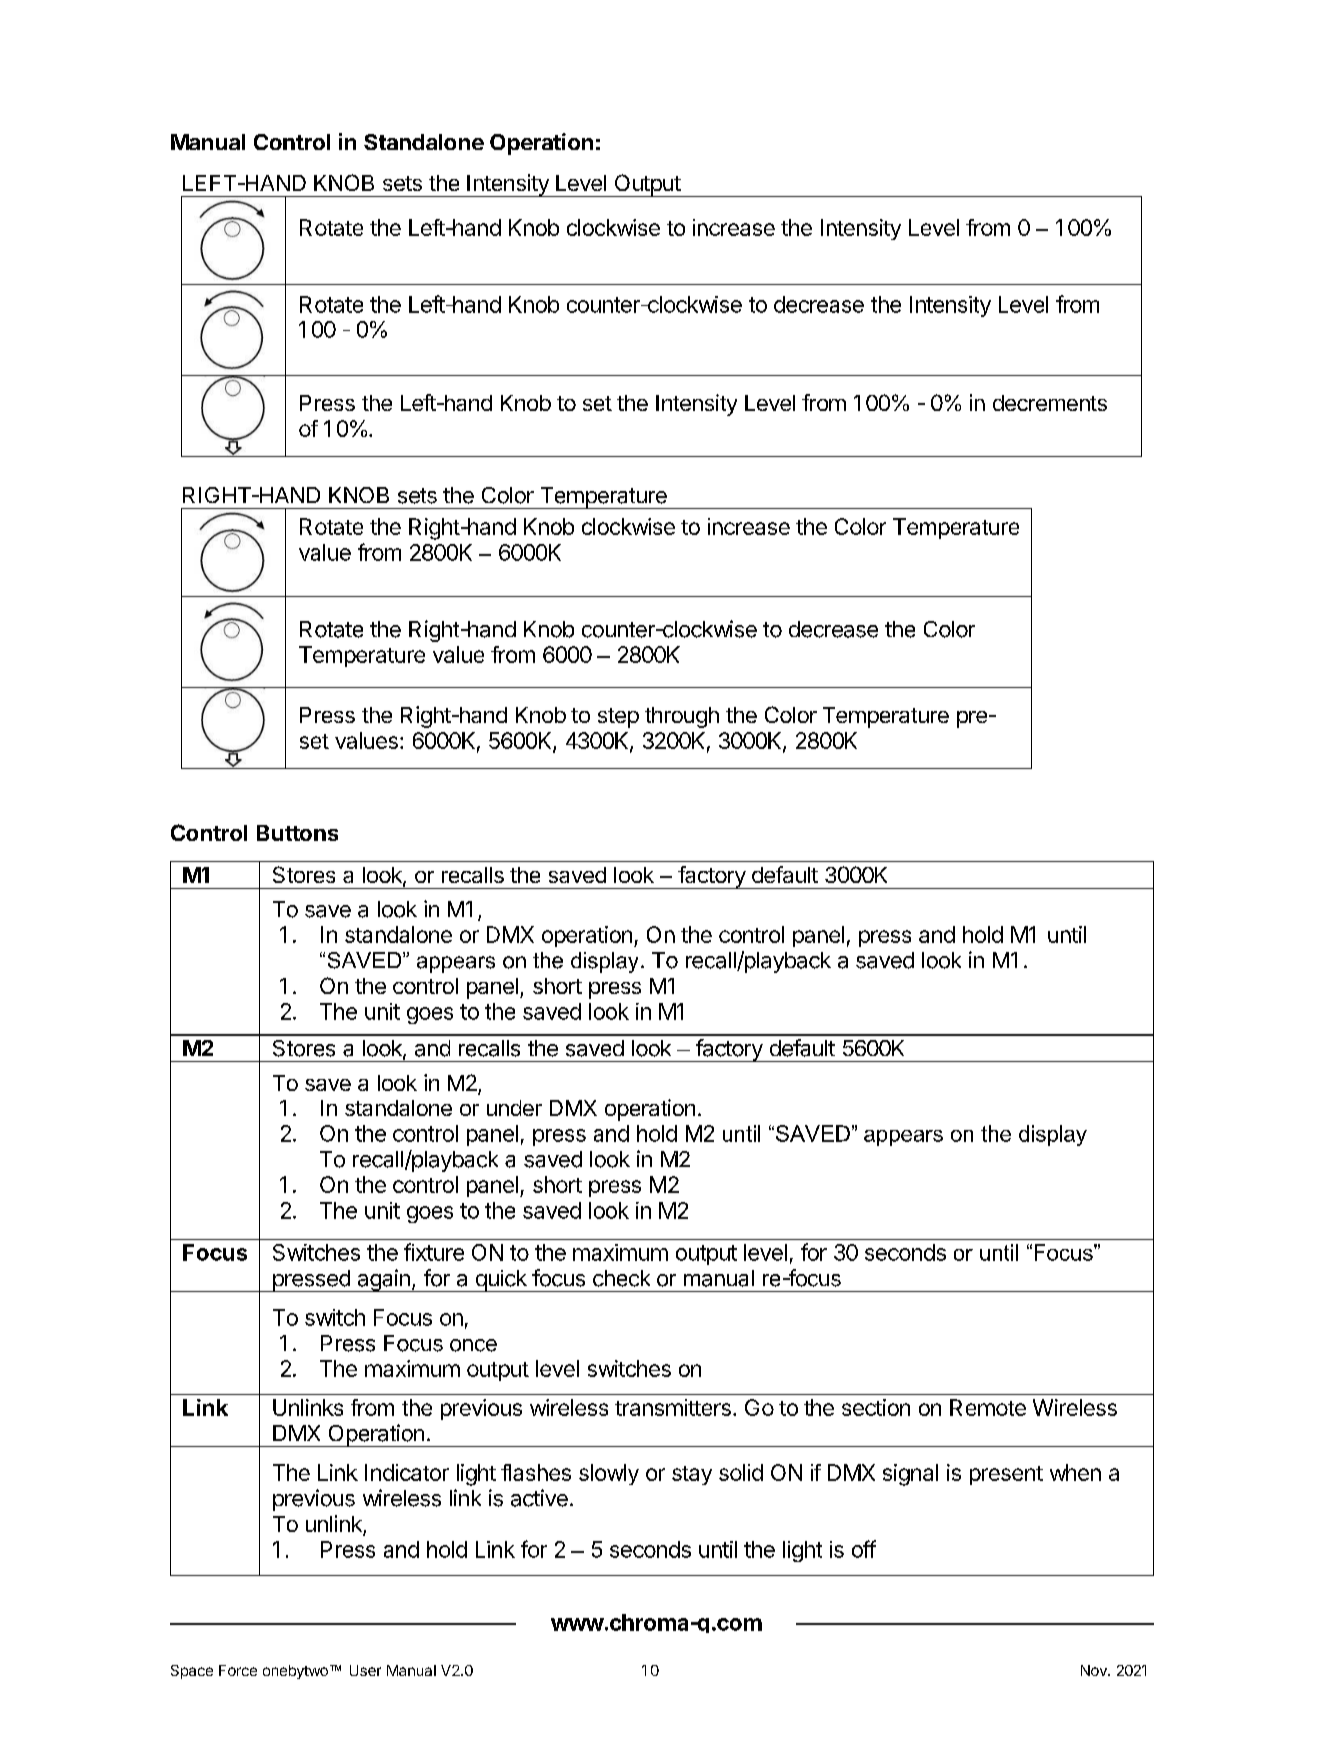 This screenshot has height=1757, width=1323. I want to click on step, so click(618, 718).
